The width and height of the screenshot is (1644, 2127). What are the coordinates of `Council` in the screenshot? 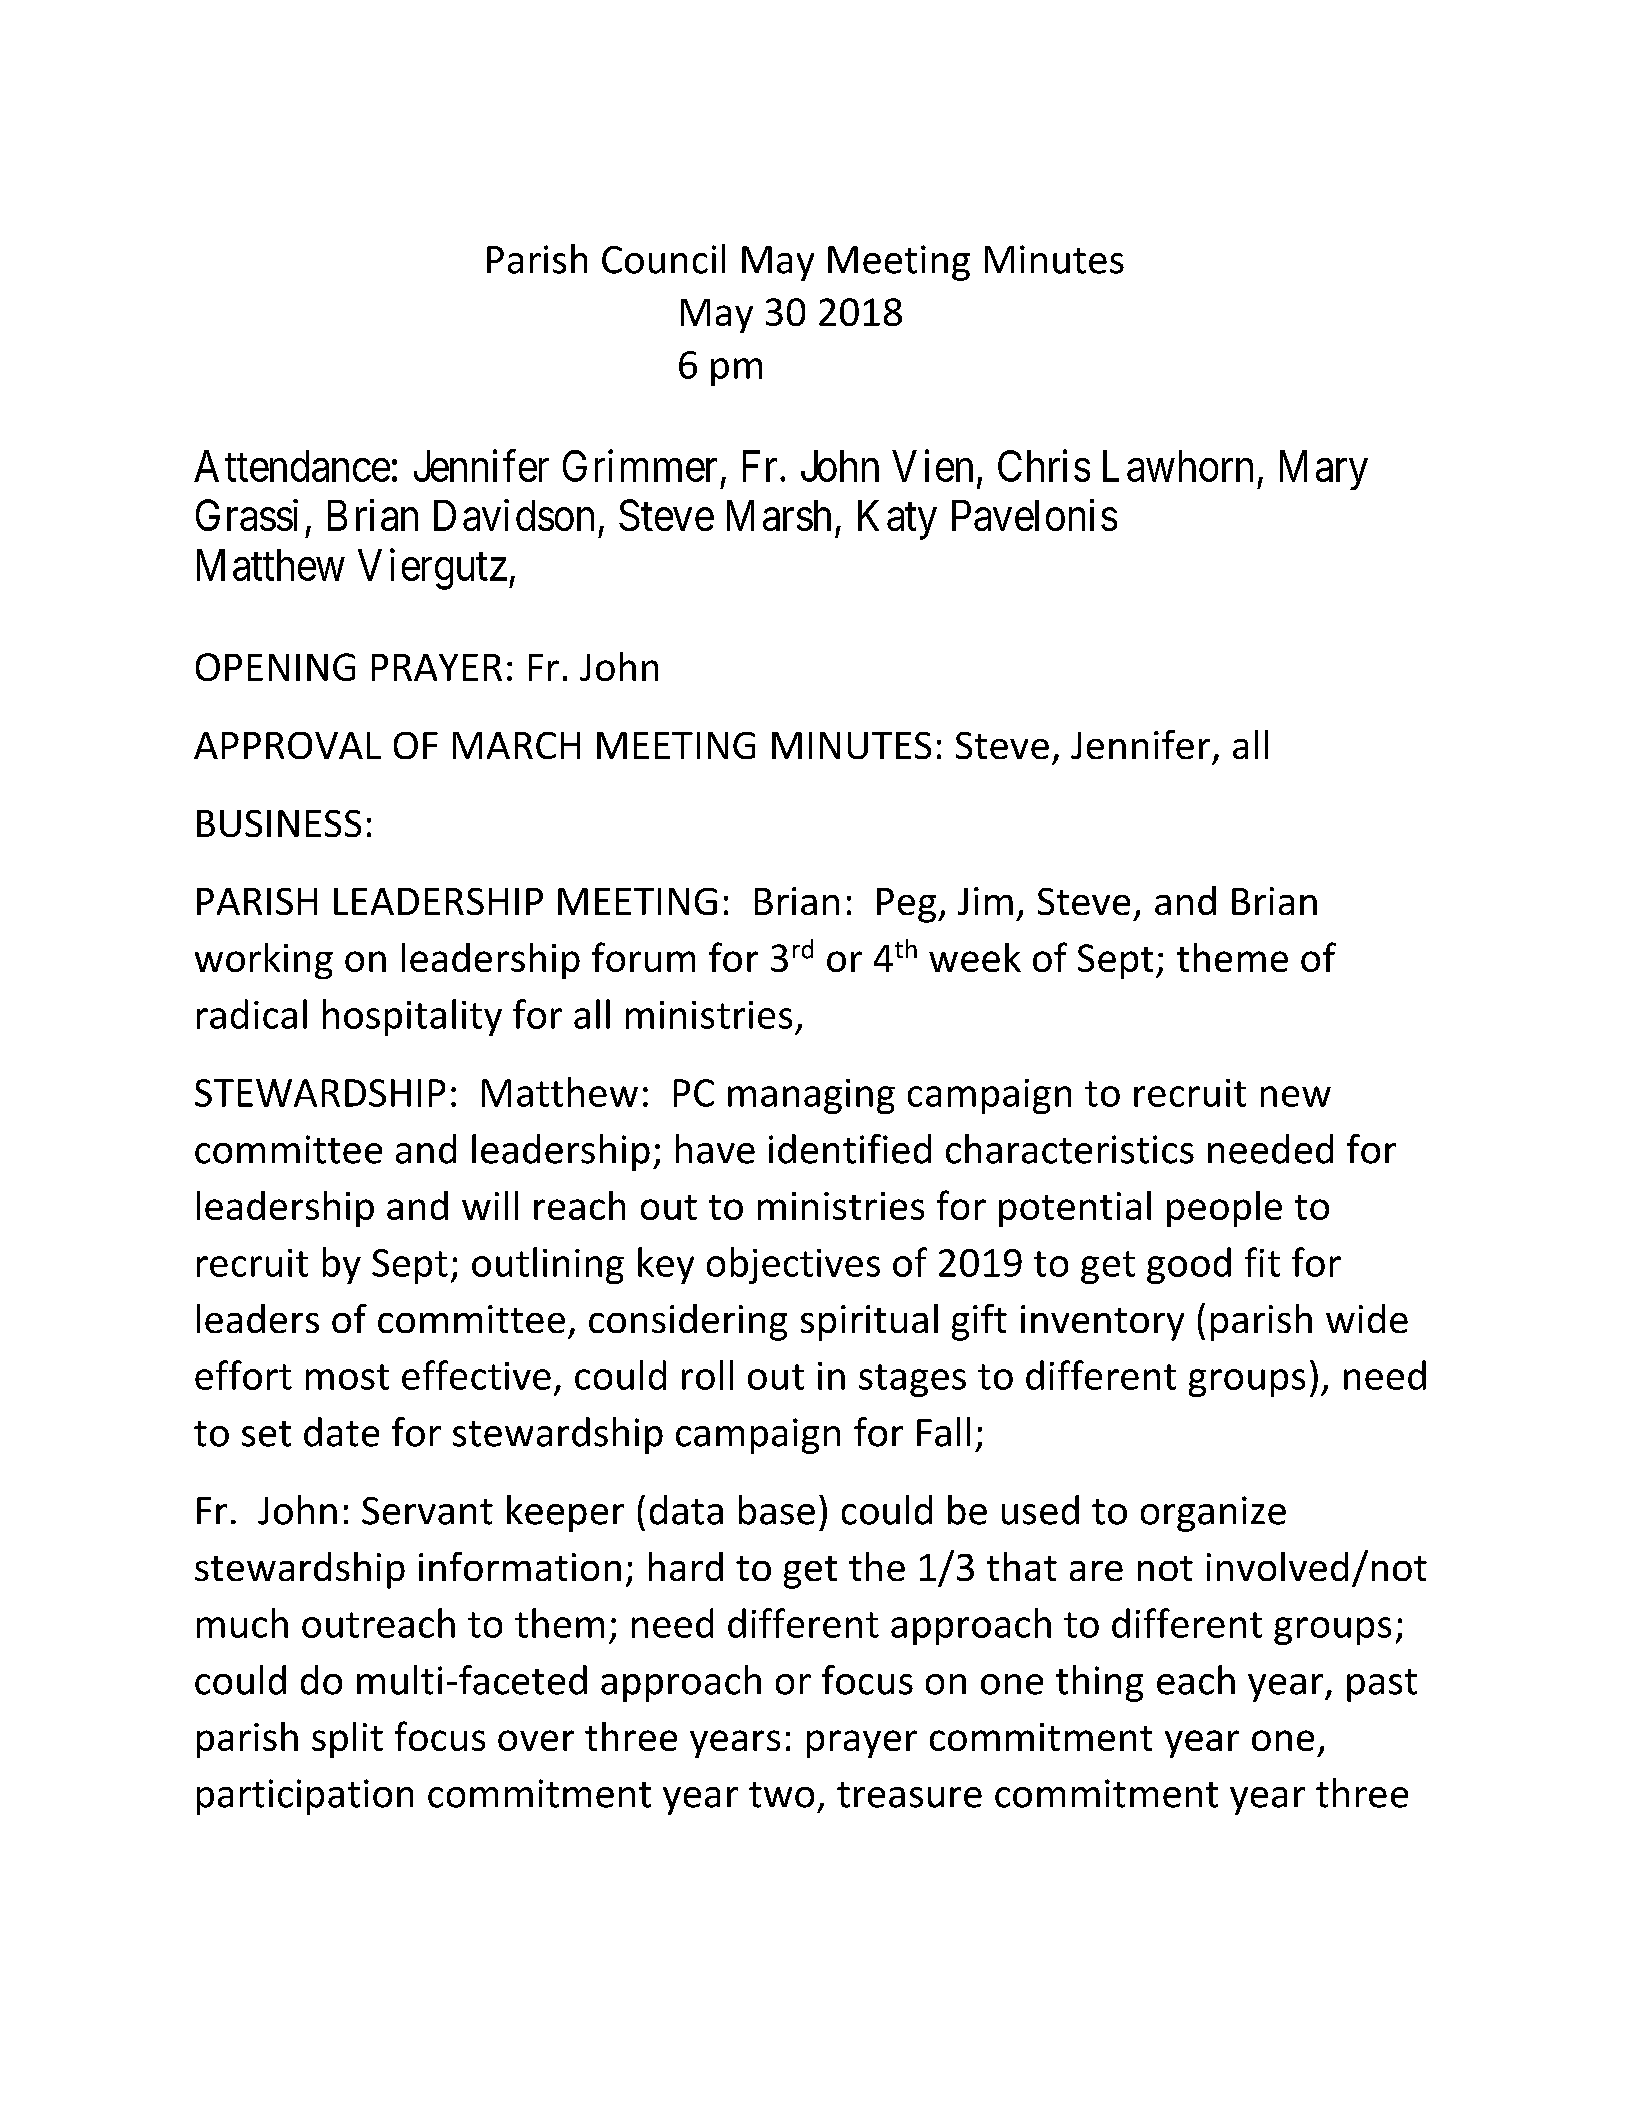 It's located at (663, 259).
